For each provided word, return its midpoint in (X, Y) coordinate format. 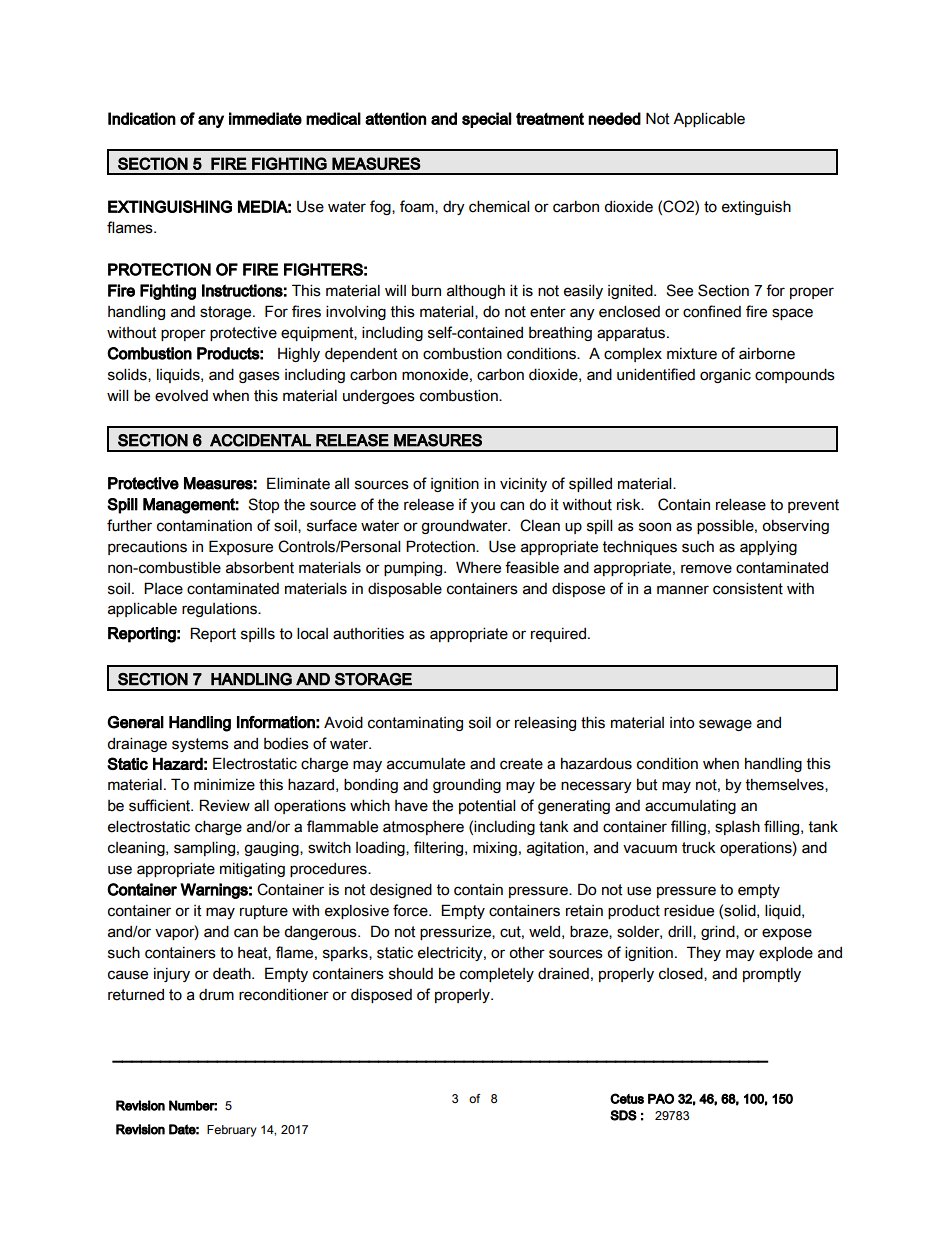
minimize (224, 785)
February (232, 1131)
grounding (467, 785)
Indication (142, 118)
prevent (813, 506)
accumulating (690, 806)
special (486, 120)
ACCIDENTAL (260, 440)
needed (614, 118)
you (483, 507)
